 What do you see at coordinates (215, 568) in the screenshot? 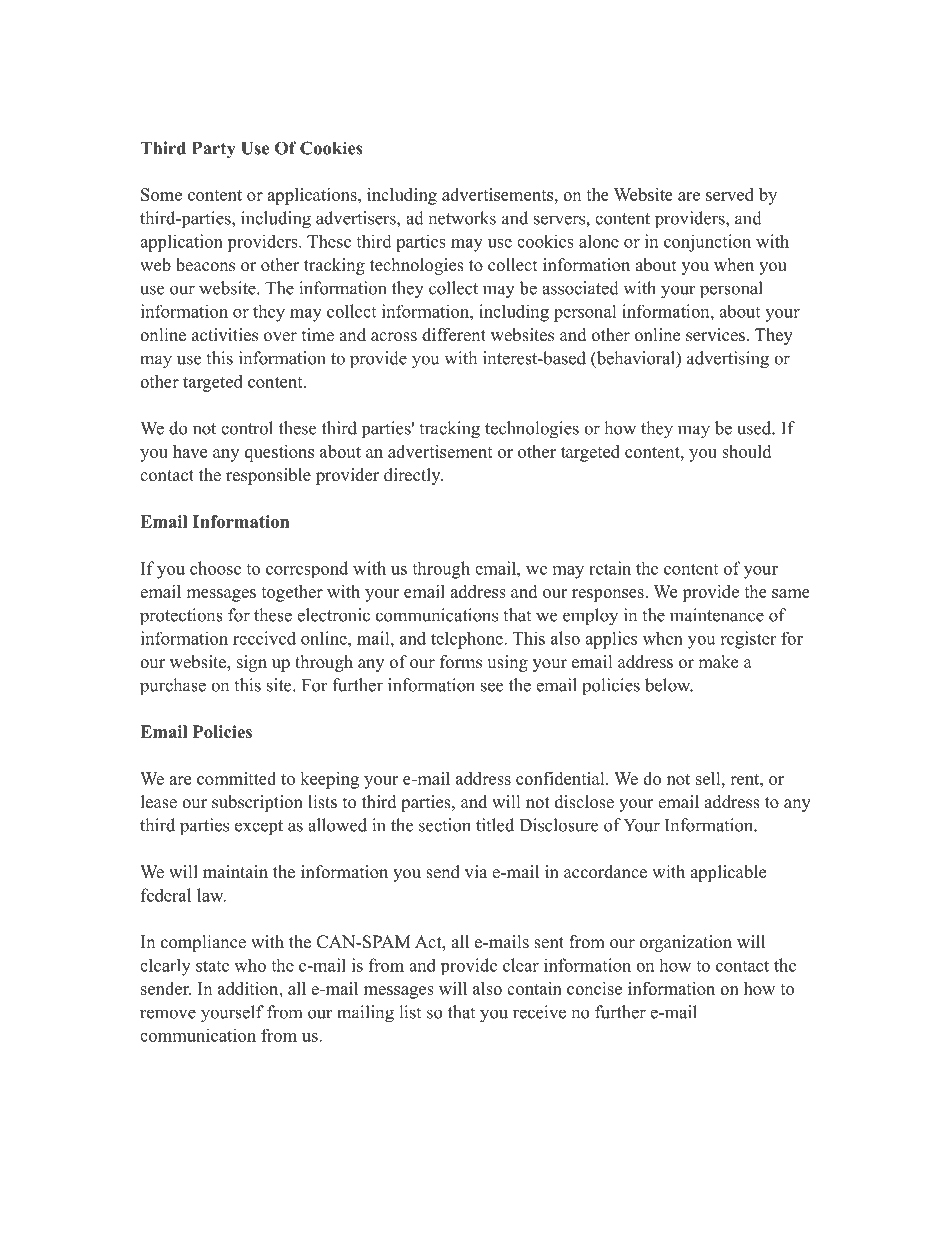
I see `choose` at bounding box center [215, 568].
